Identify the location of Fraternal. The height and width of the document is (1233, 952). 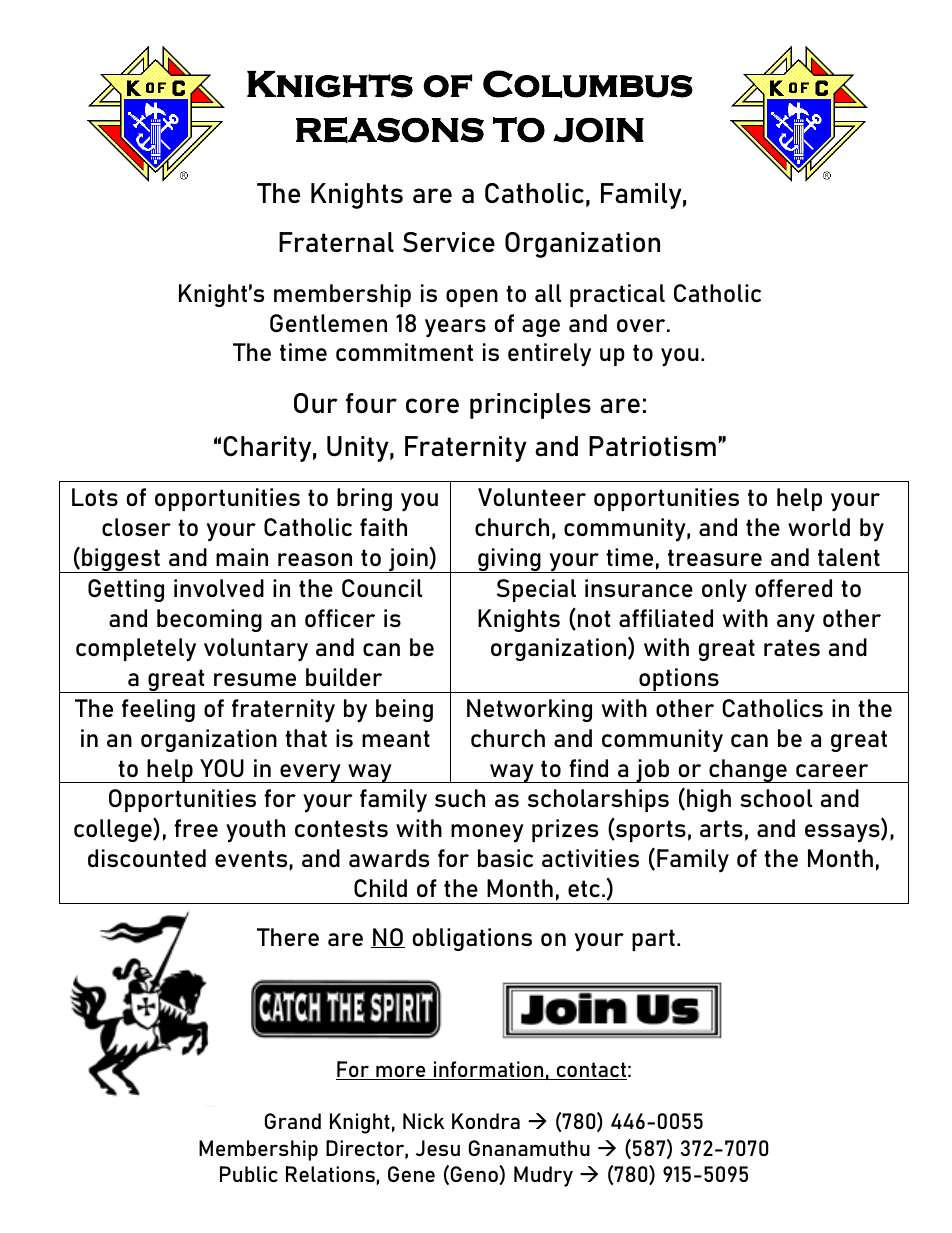
(336, 242).
